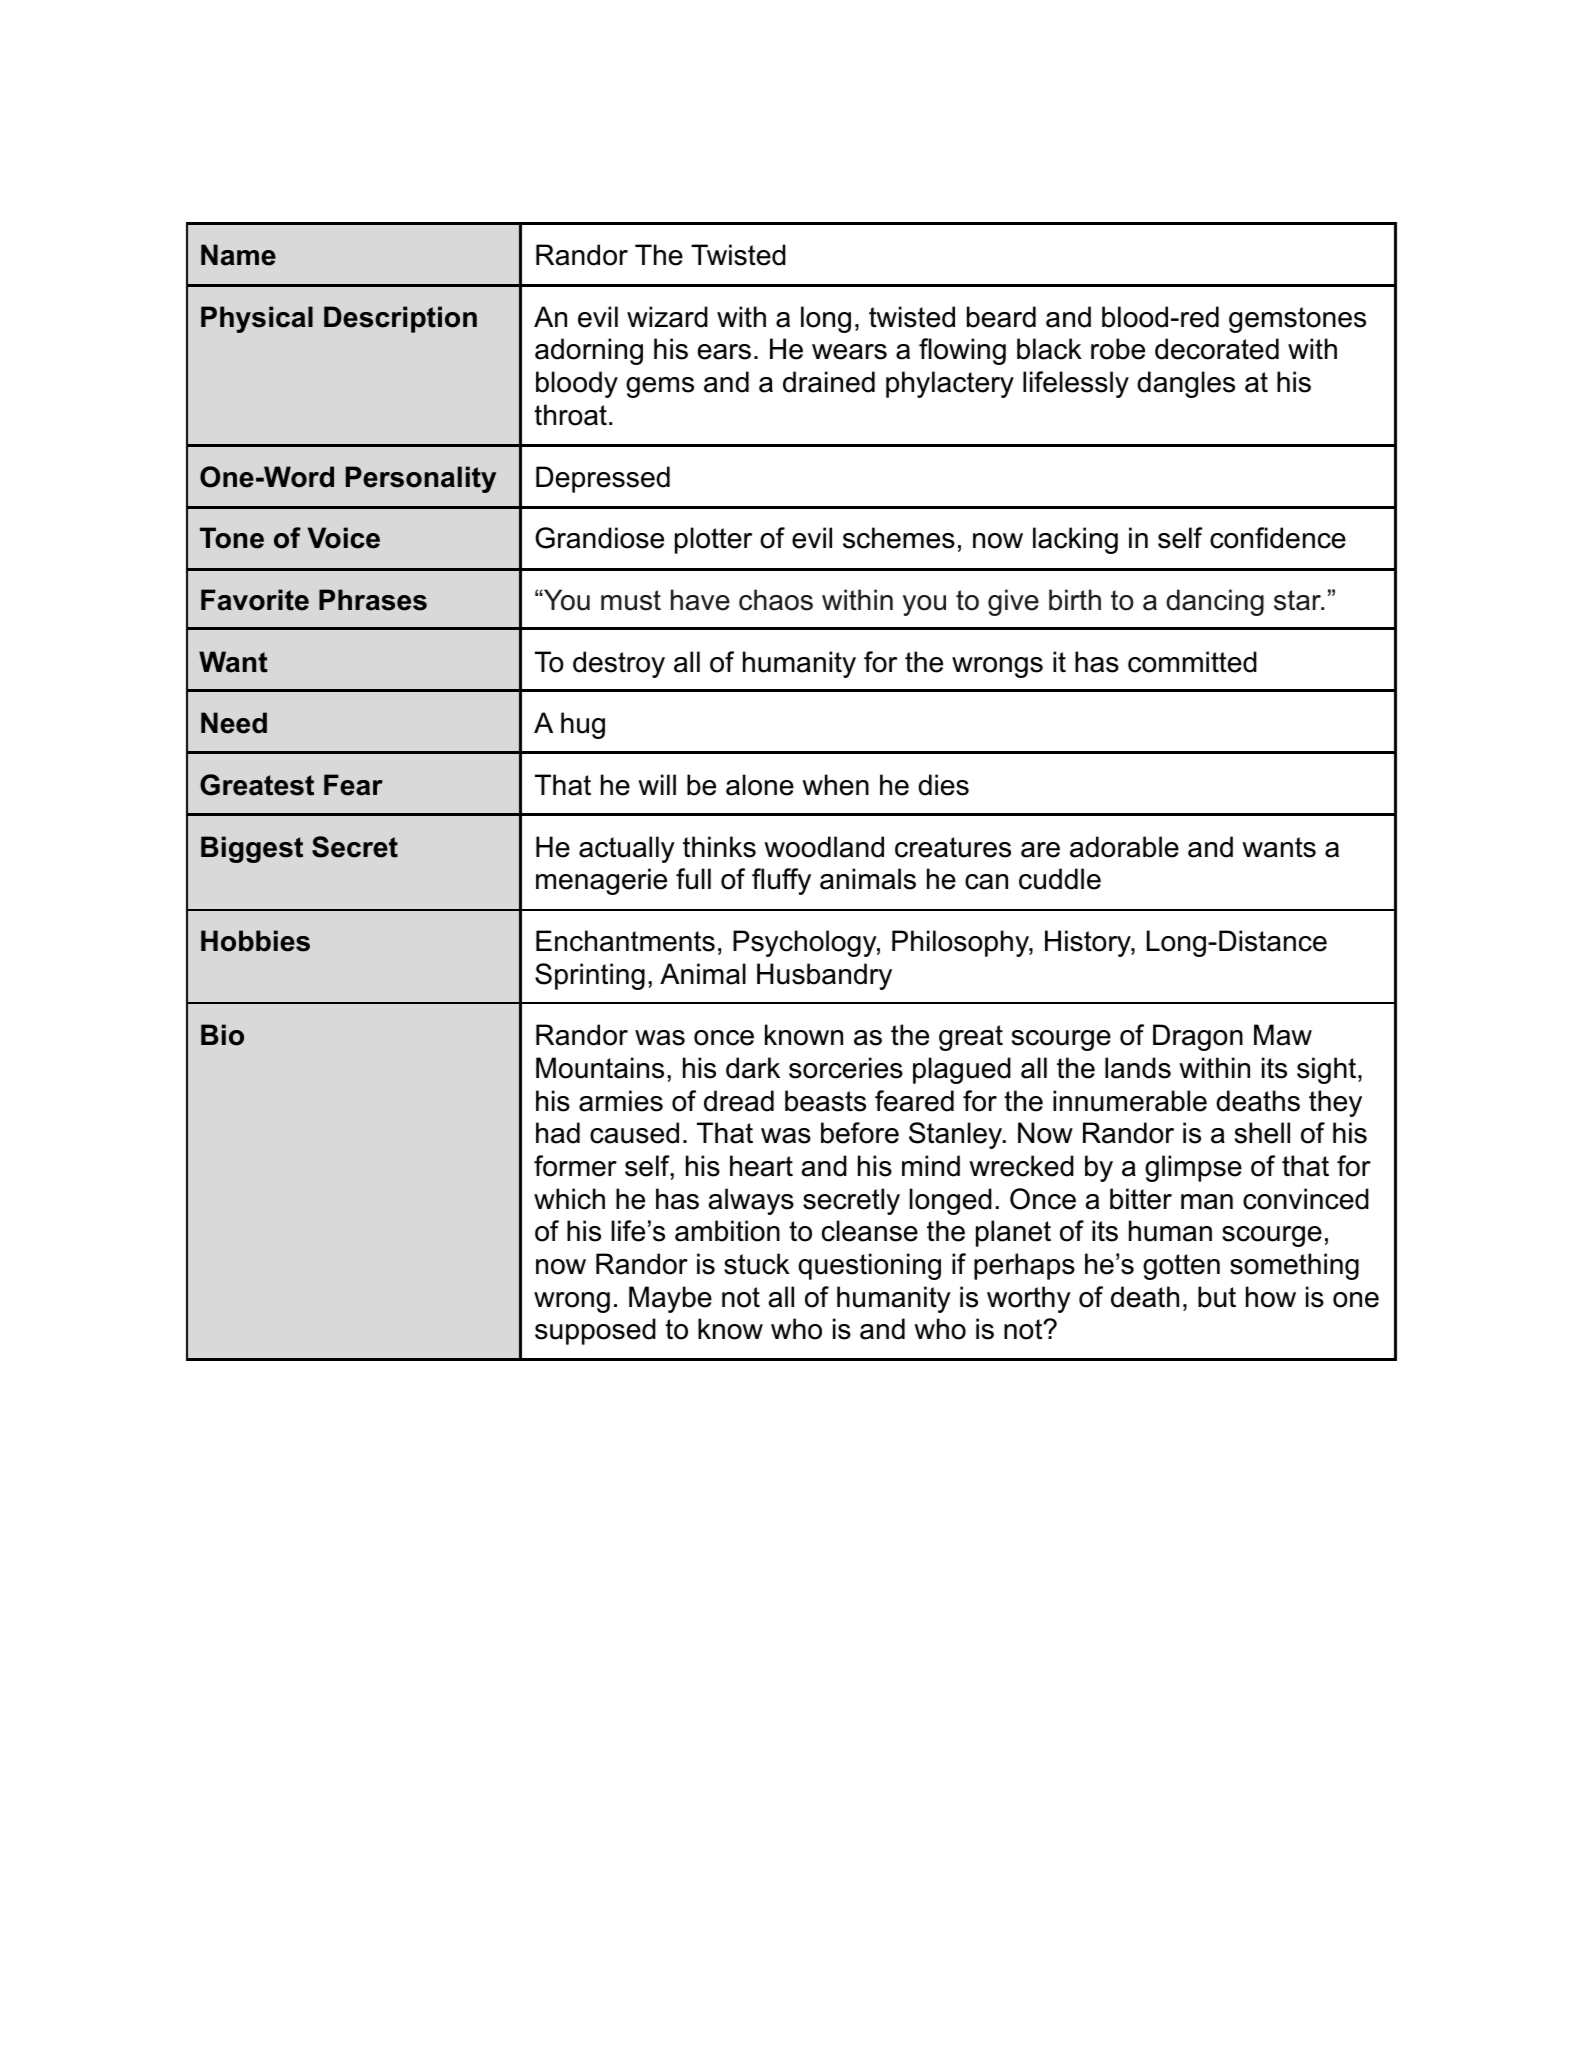 The width and height of the document is (1580, 2045). What do you see at coordinates (760, 785) in the document?
I see `alone` at bounding box center [760, 785].
